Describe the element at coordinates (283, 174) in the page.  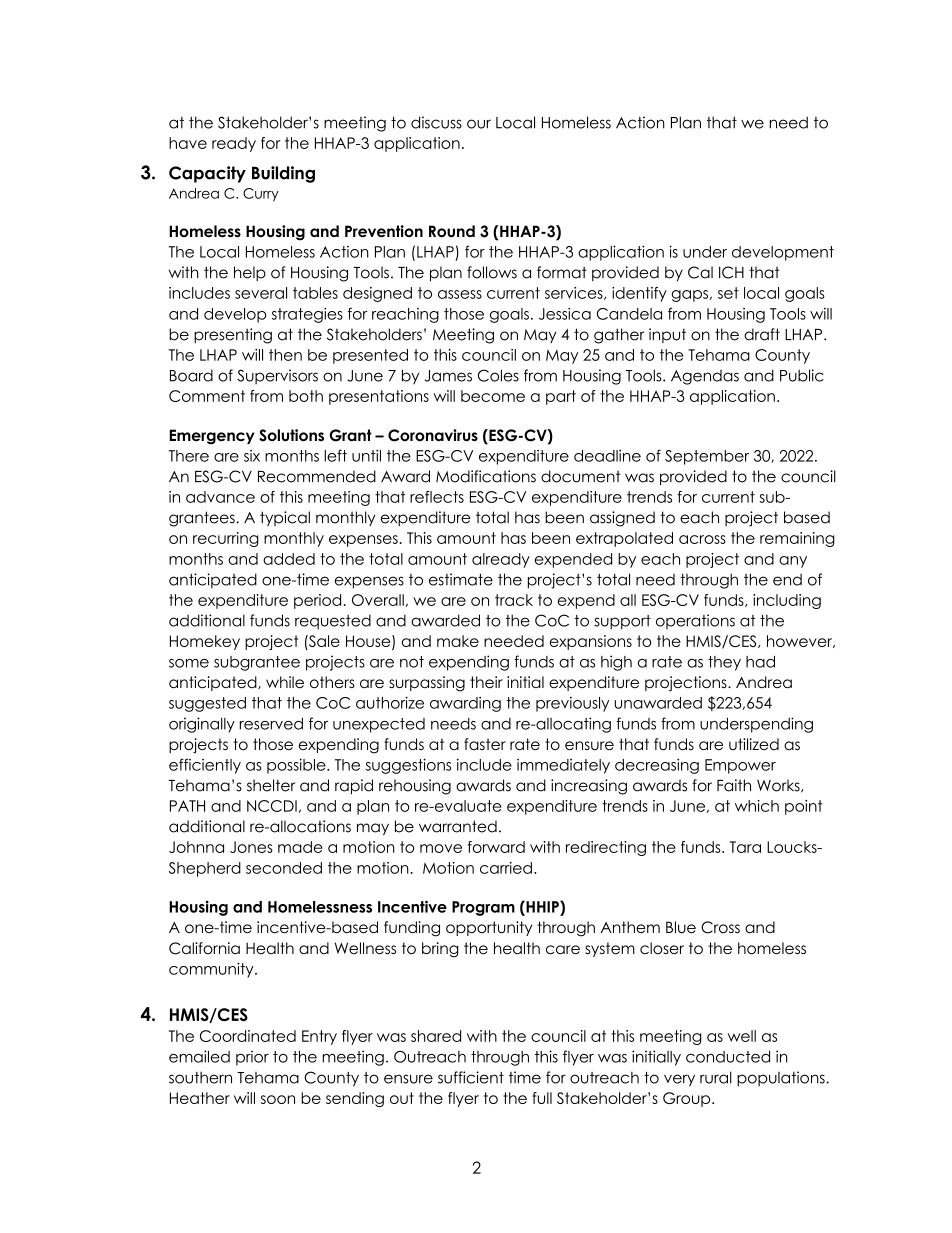
I see `Building` at that location.
